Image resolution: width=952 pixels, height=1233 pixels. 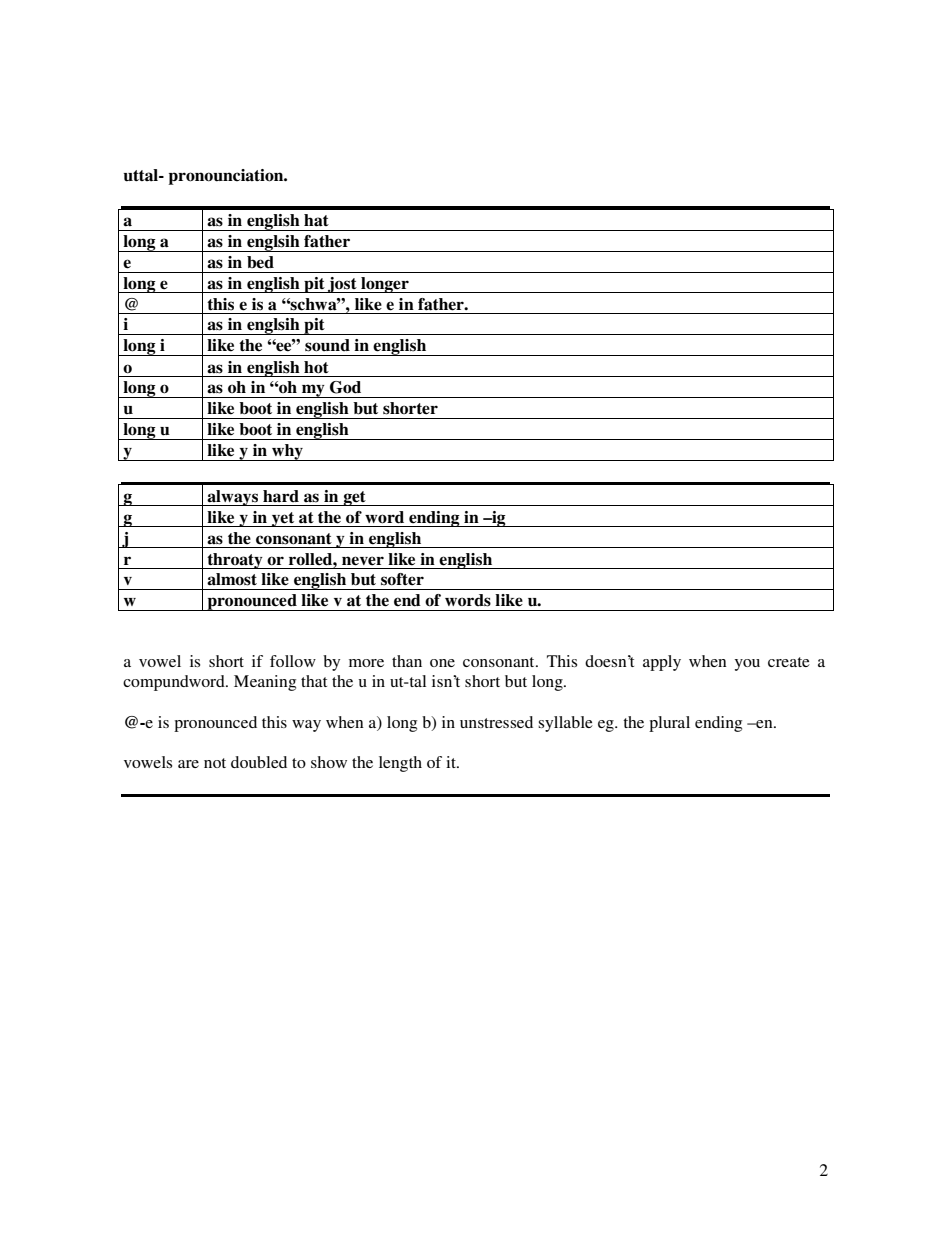 What do you see at coordinates (316, 367) in the document?
I see `hot` at bounding box center [316, 367].
